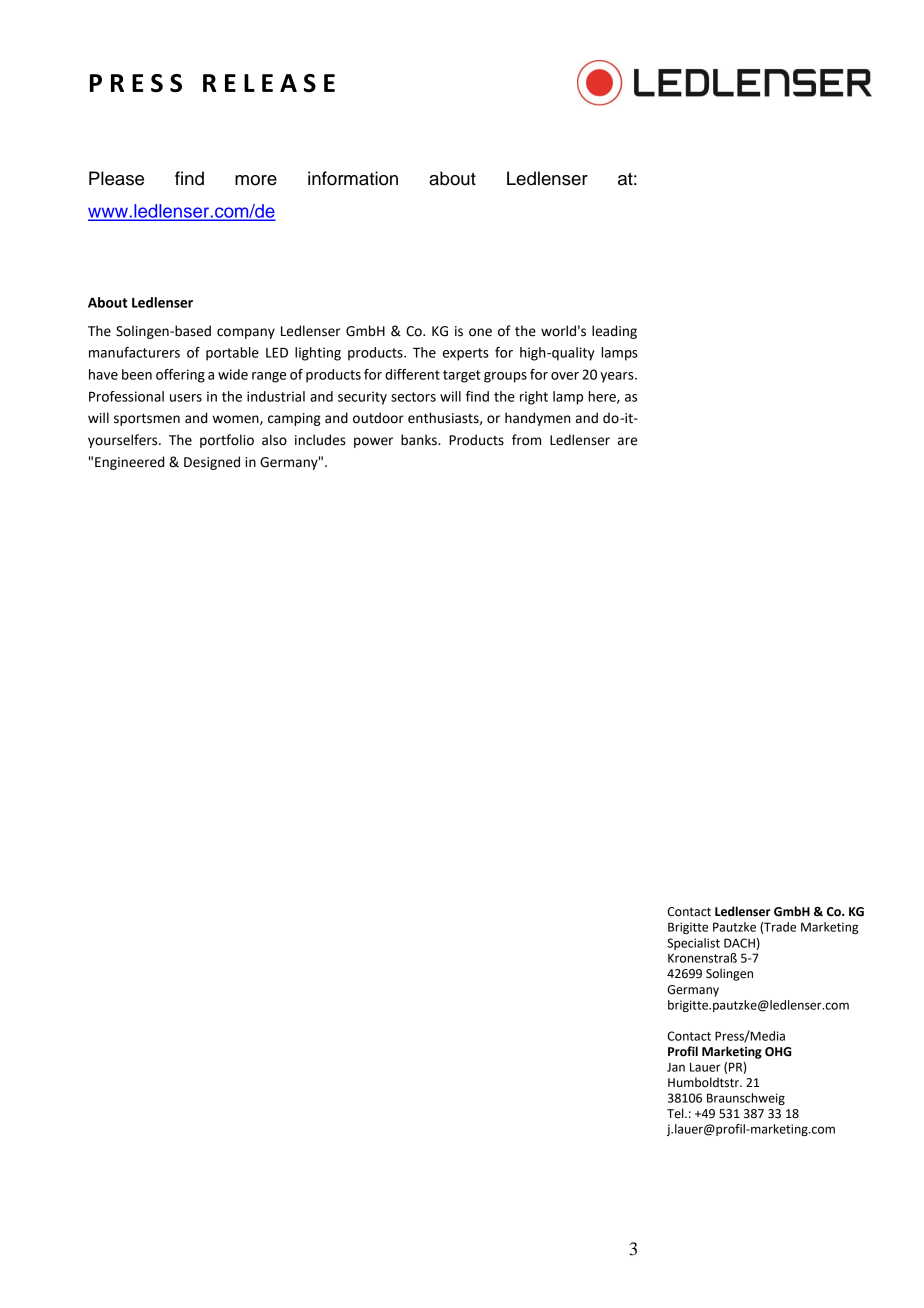  What do you see at coordinates (614, 332) in the document?
I see `leading` at bounding box center [614, 332].
